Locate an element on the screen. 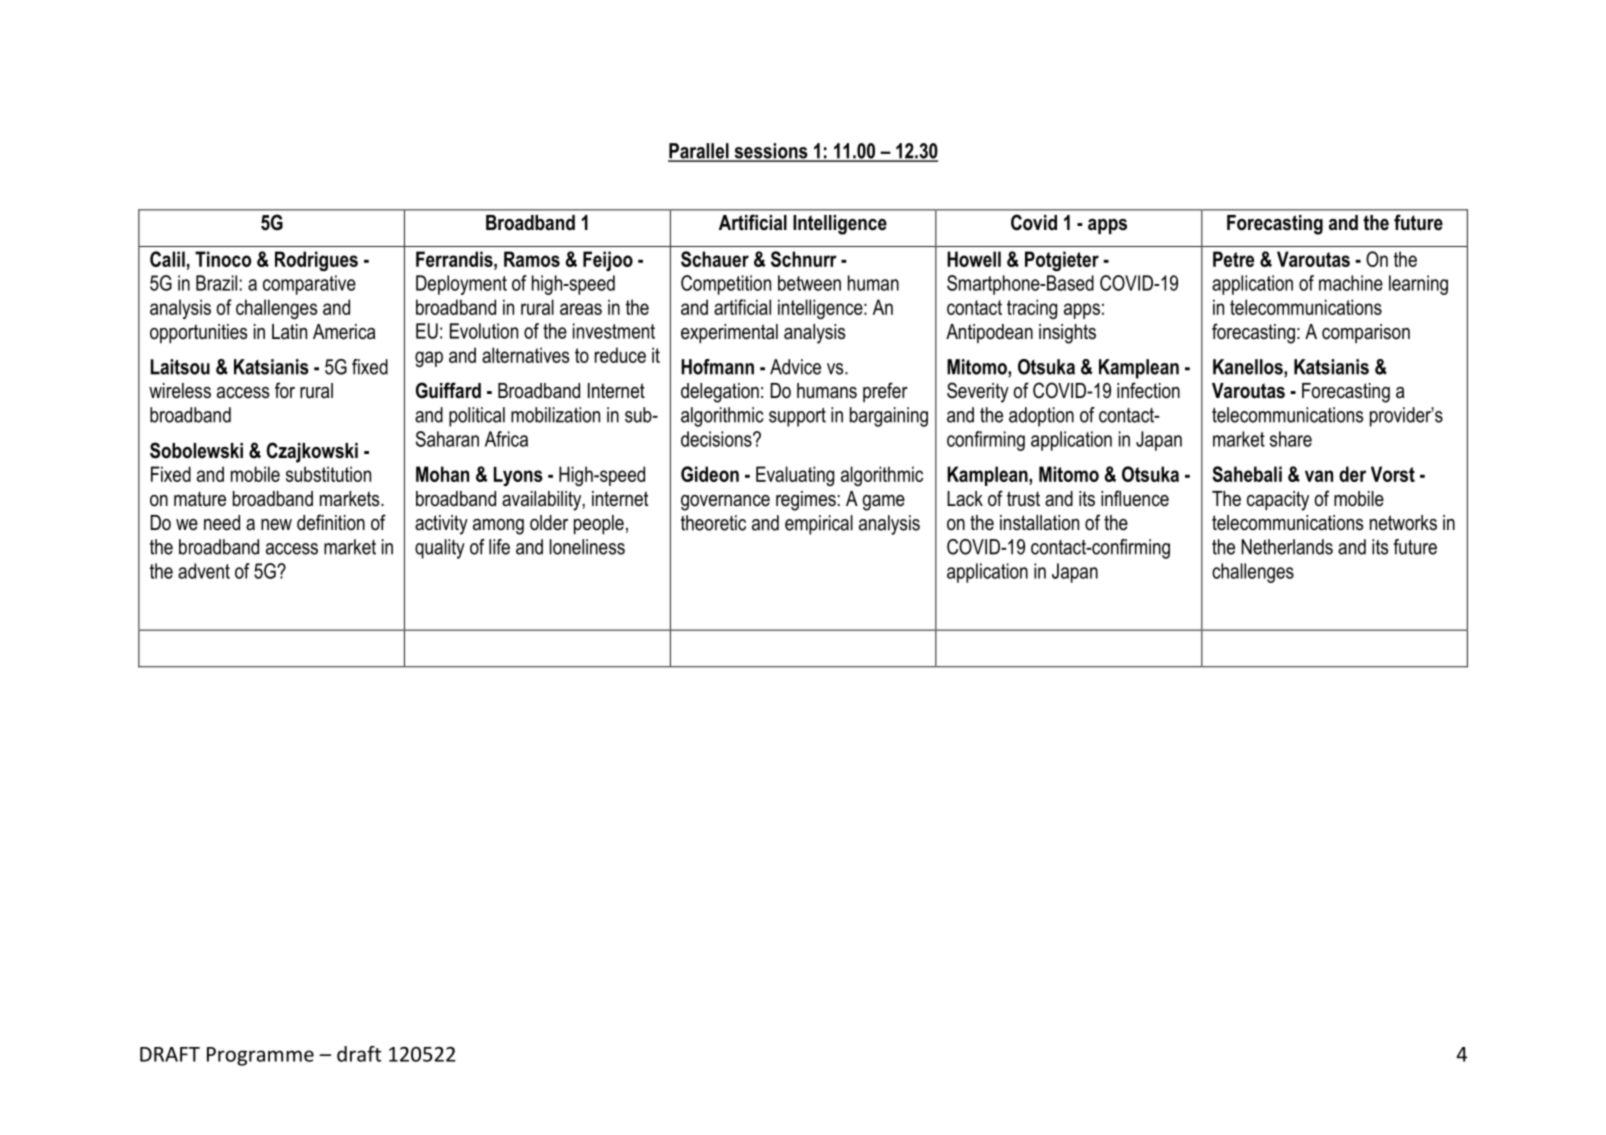  loneliness is located at coordinates (587, 547).
